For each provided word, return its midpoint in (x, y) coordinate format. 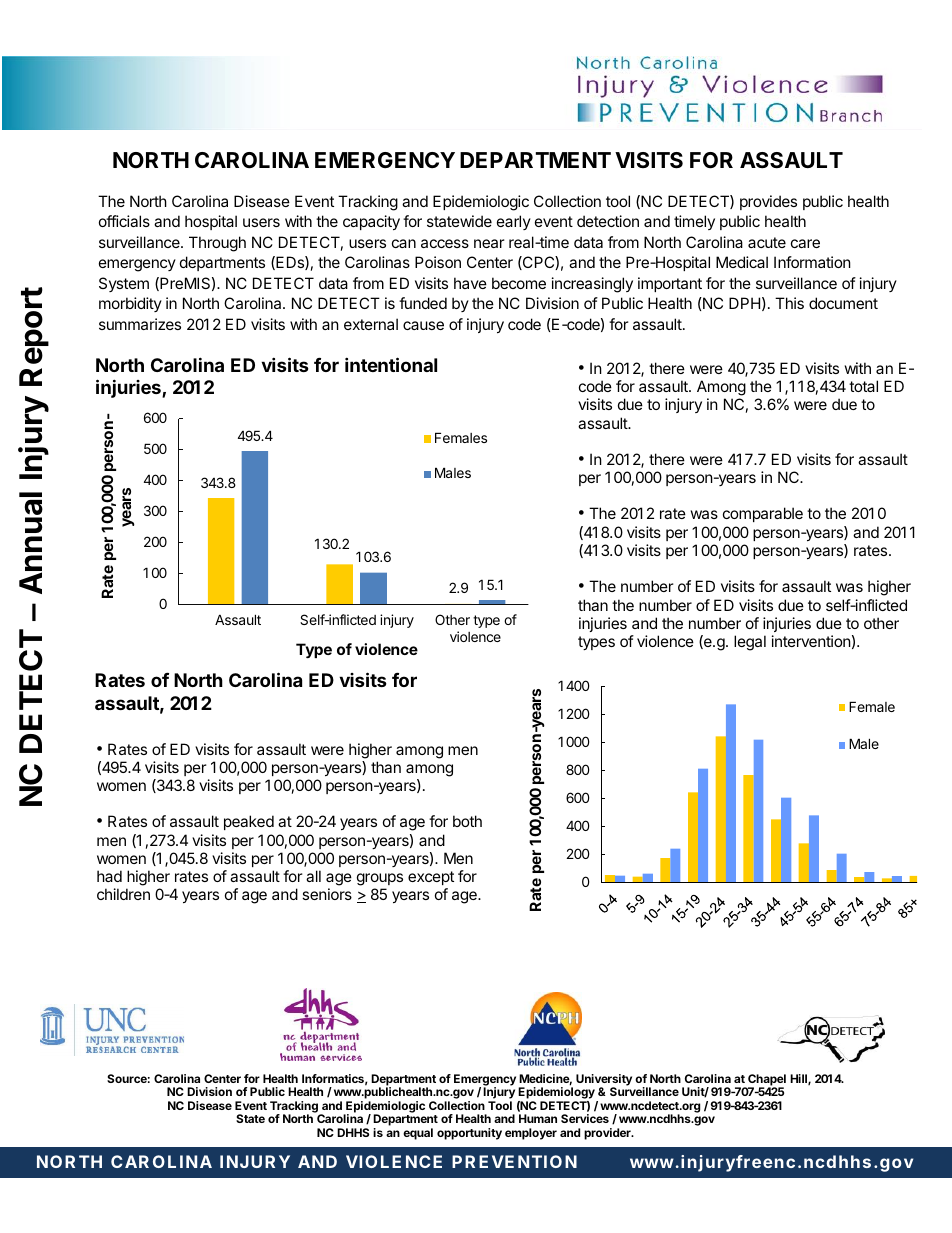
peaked (249, 822)
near (489, 243)
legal (750, 643)
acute (767, 242)
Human (538, 1118)
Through (217, 244)
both (467, 821)
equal (418, 1134)
